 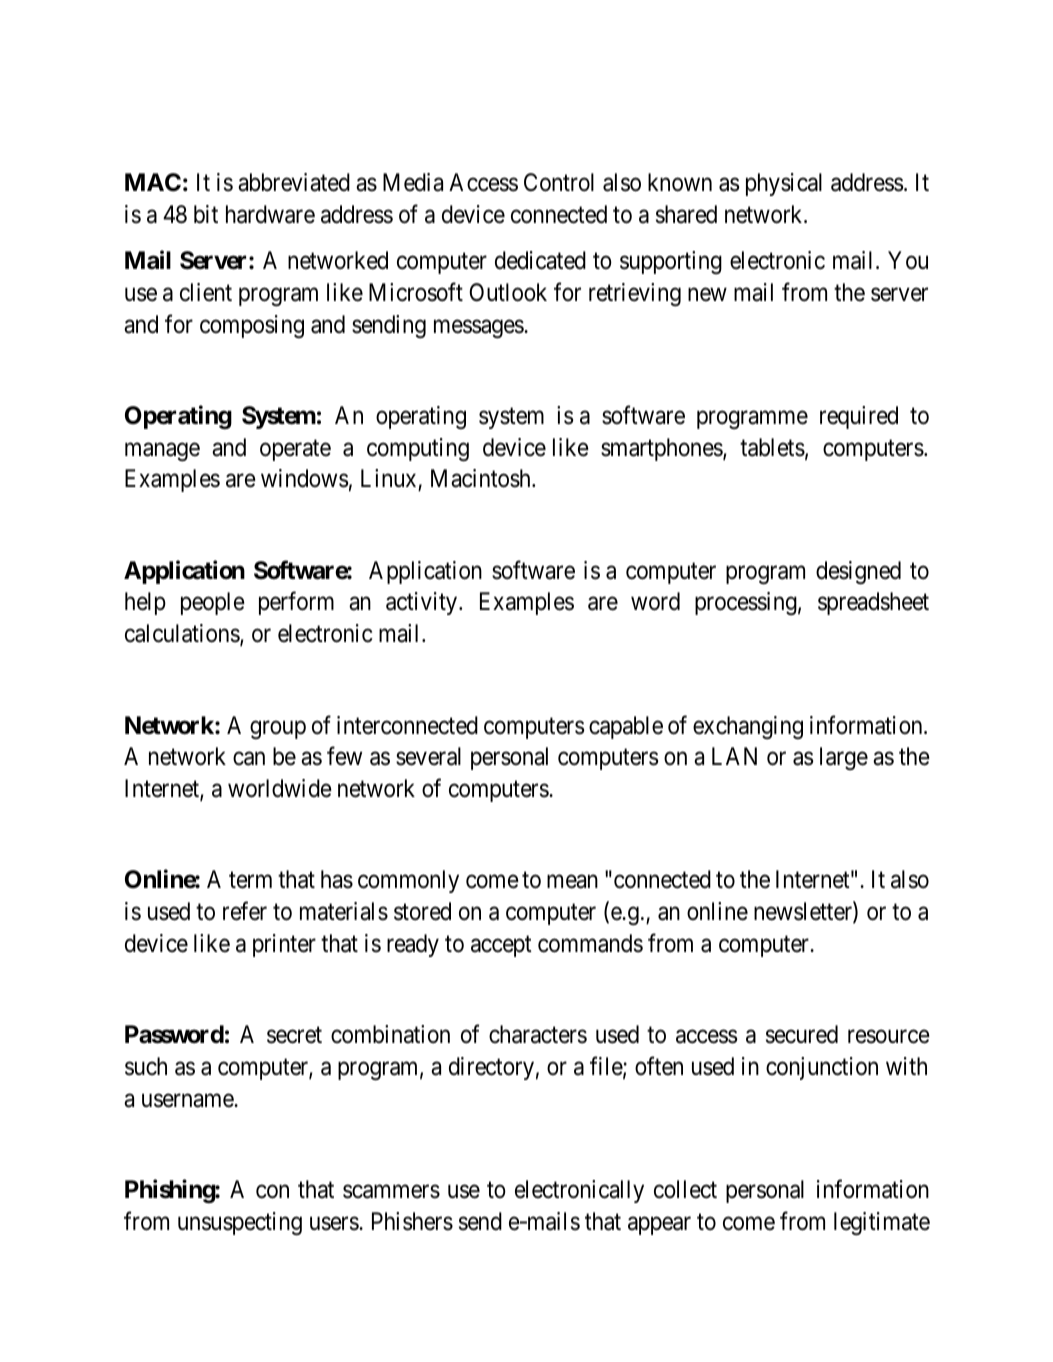 What do you see at coordinates (295, 450) in the screenshot?
I see `operate` at bounding box center [295, 450].
